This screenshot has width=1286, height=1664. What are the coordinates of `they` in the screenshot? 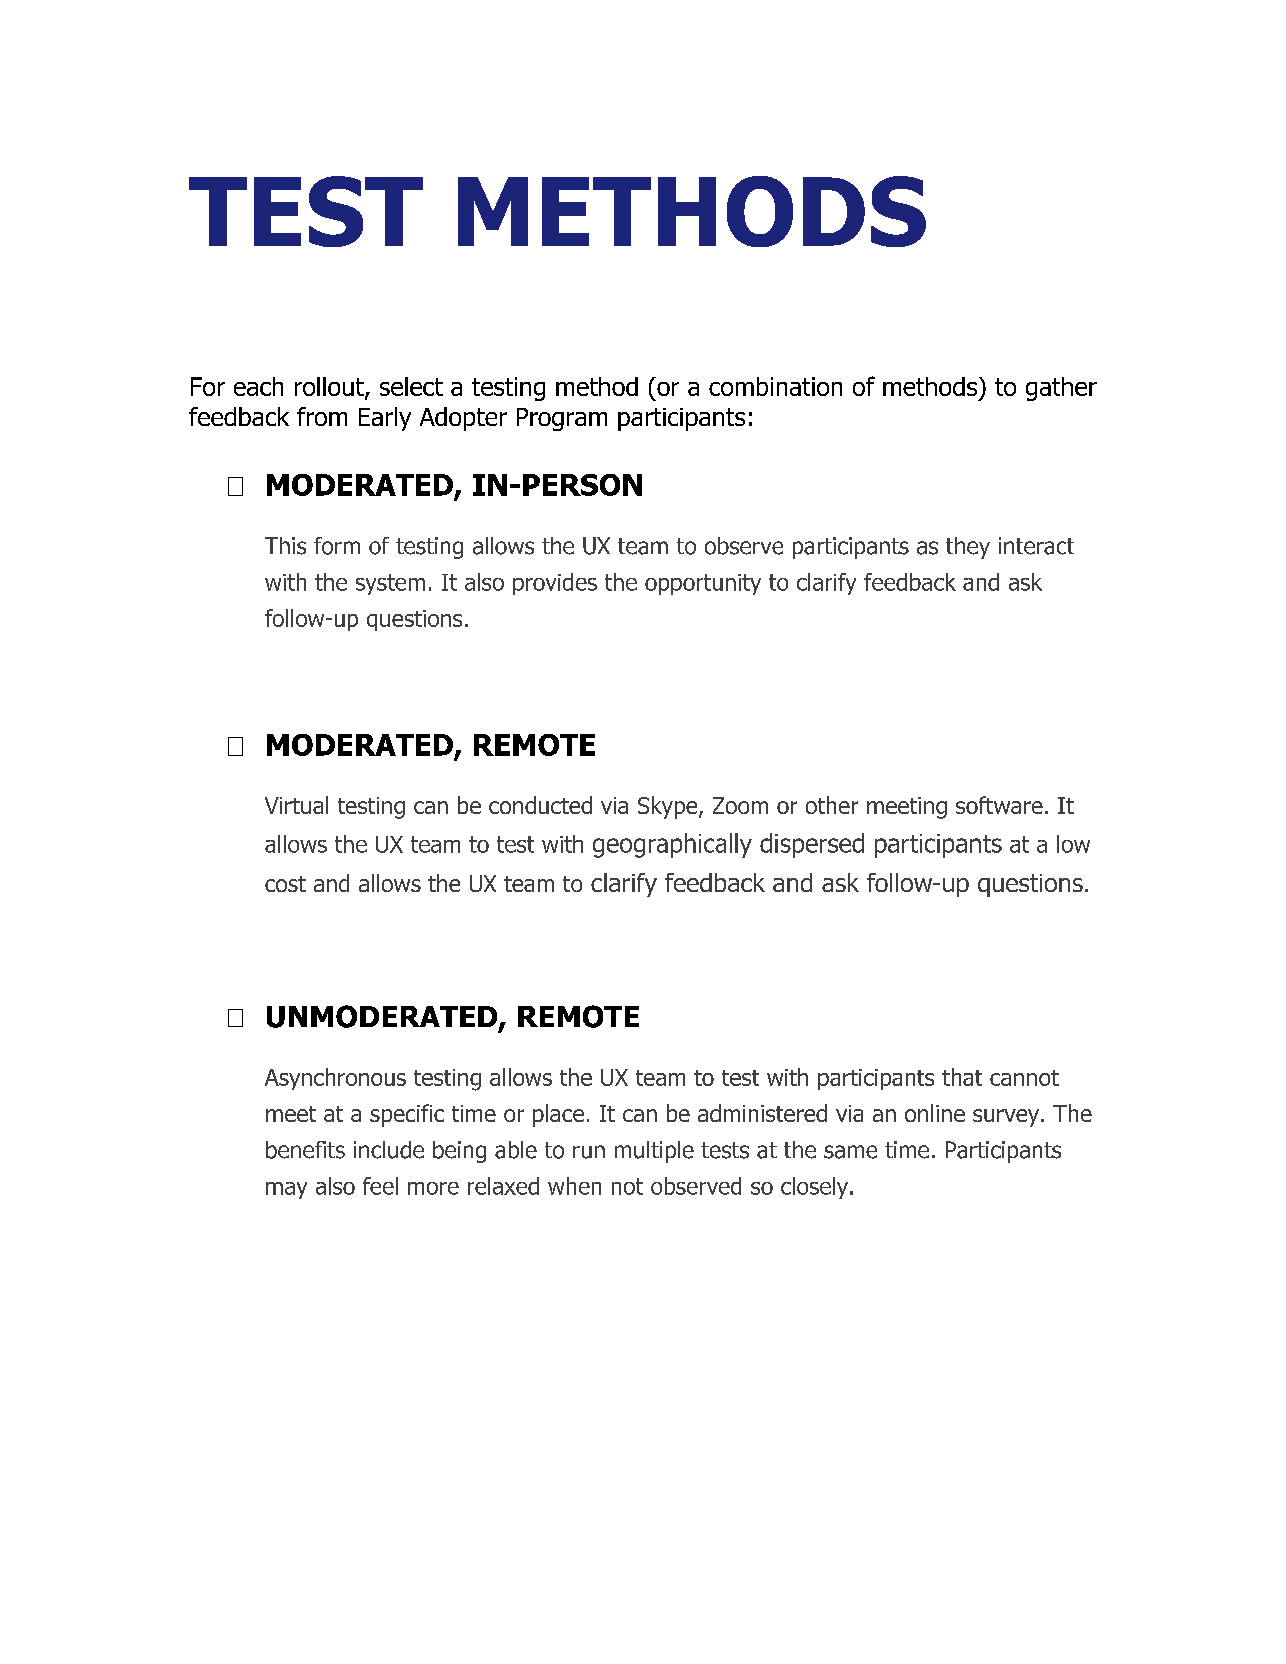 It's located at (968, 548).
